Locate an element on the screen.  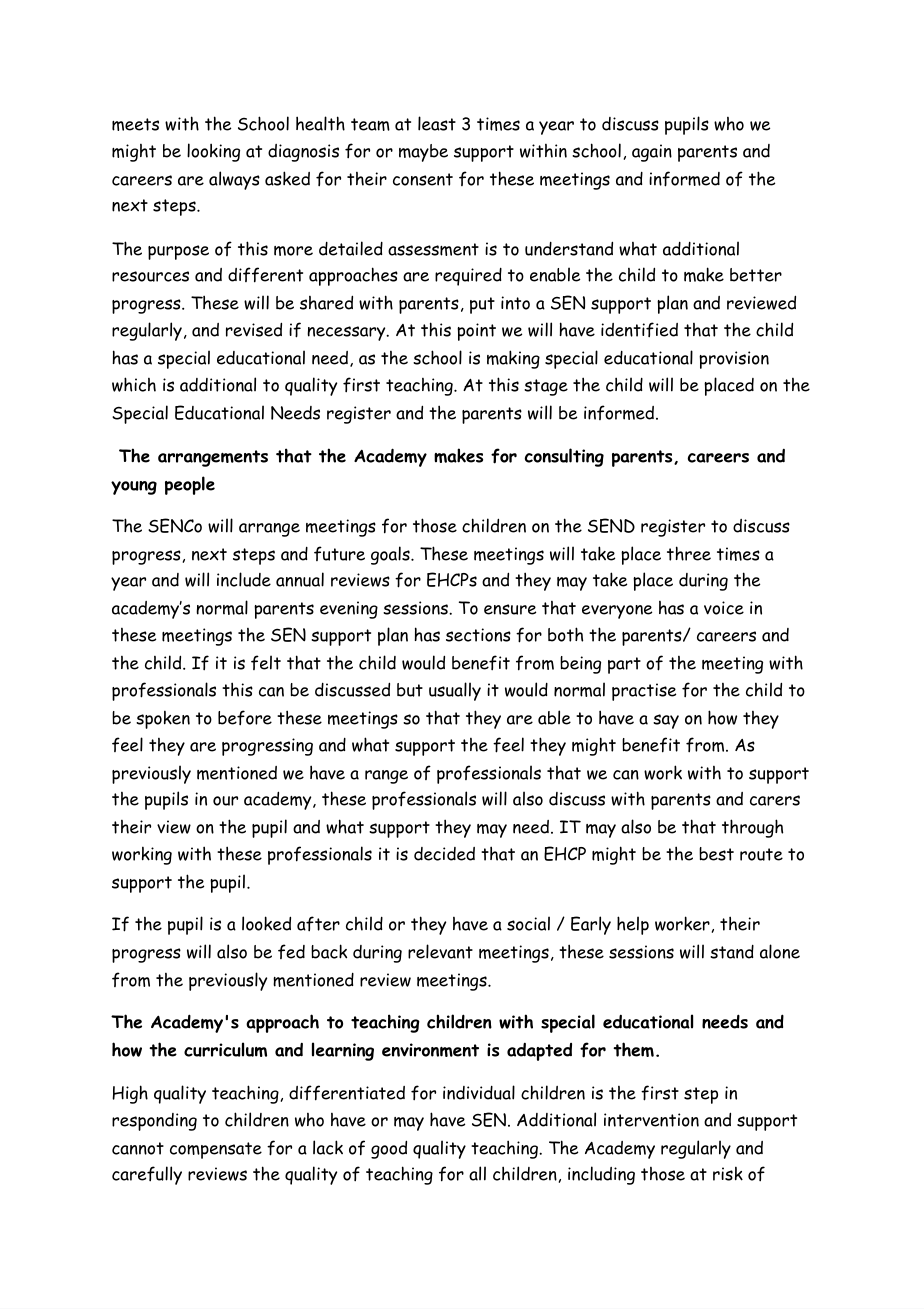
maybe is located at coordinates (423, 153).
